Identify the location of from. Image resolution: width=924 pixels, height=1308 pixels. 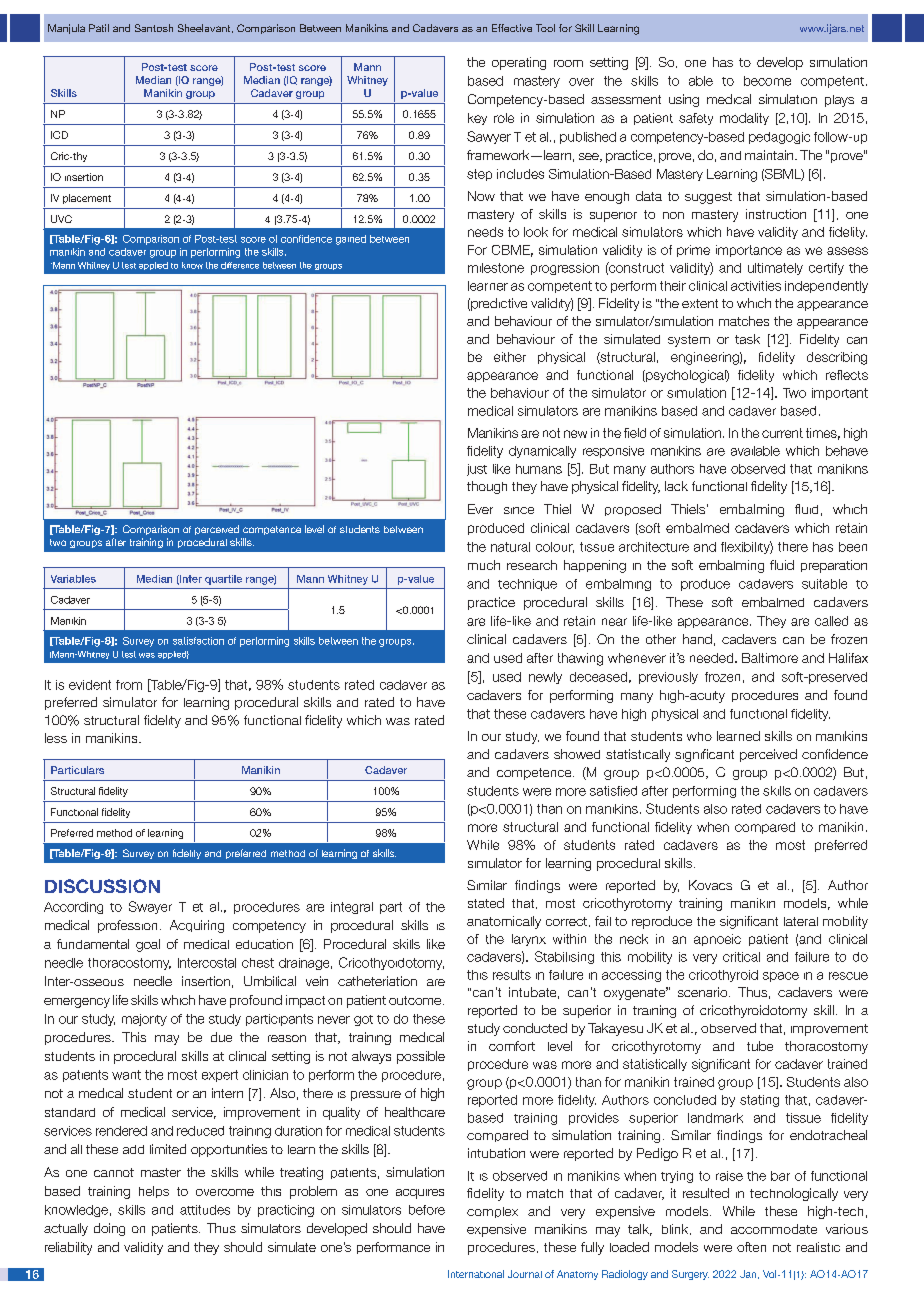
(129, 685).
